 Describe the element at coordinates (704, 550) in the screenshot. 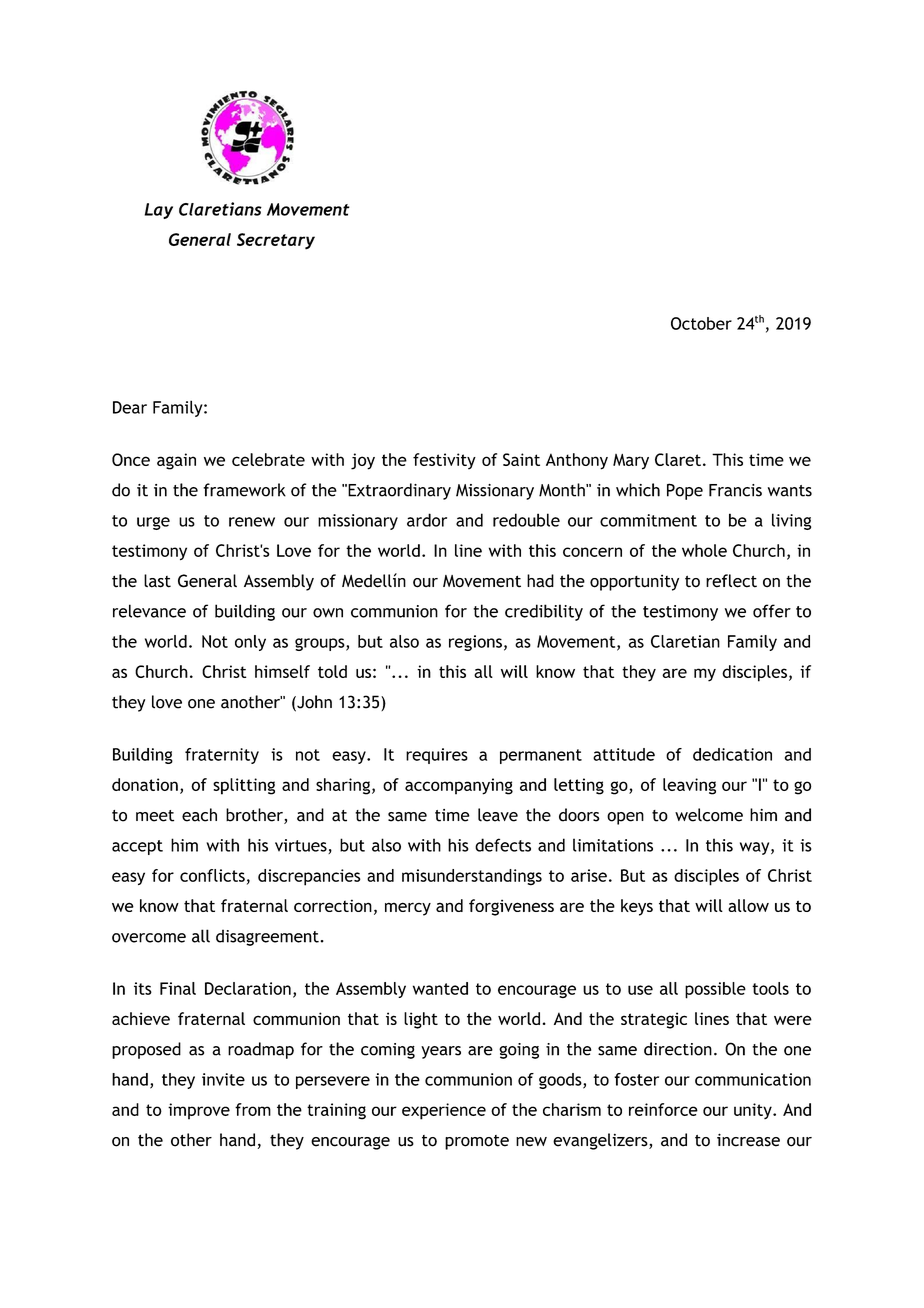

I see `whole` at that location.
